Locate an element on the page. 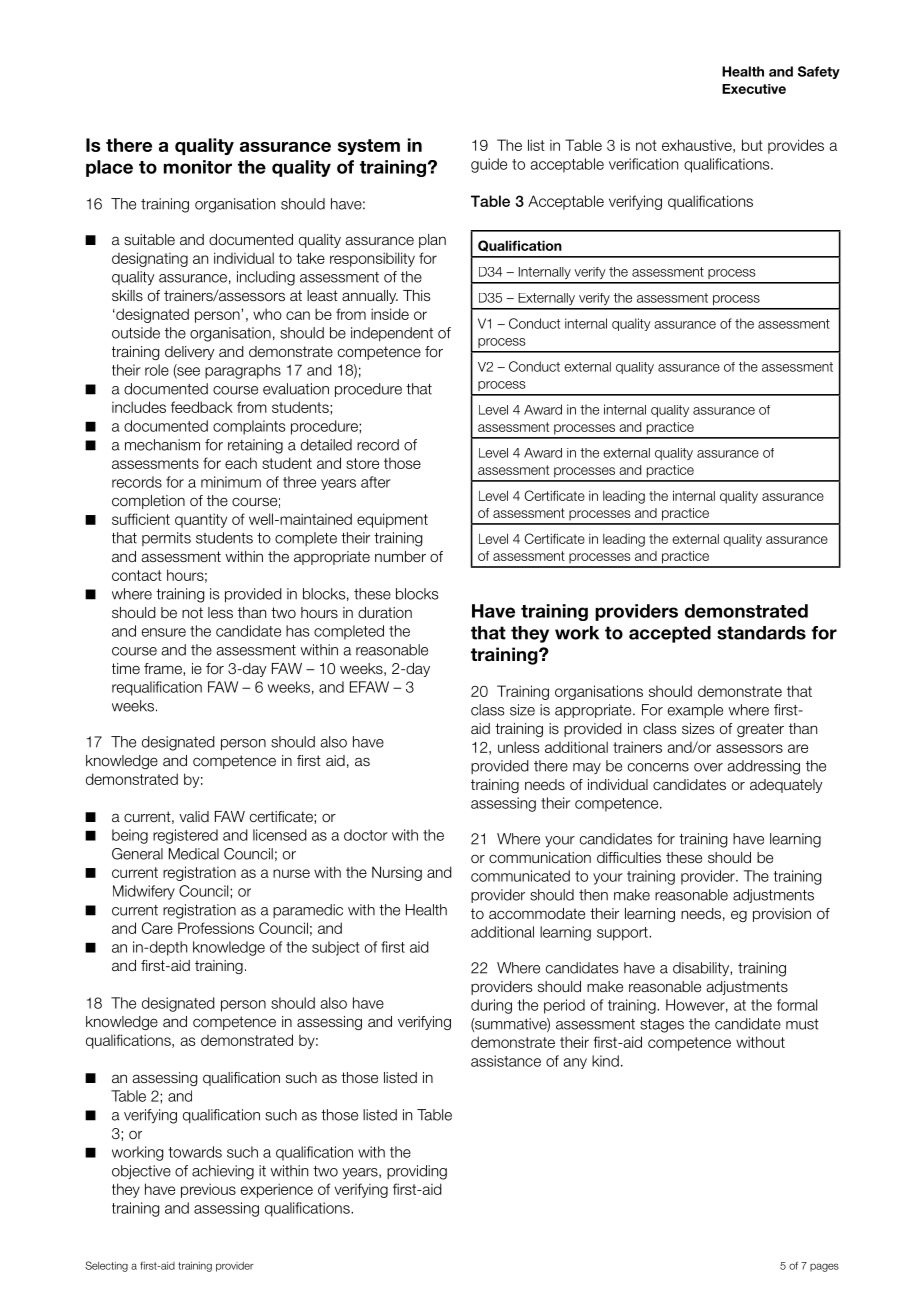 This image has height=1308, width=924. guide is located at coordinates (489, 165).
